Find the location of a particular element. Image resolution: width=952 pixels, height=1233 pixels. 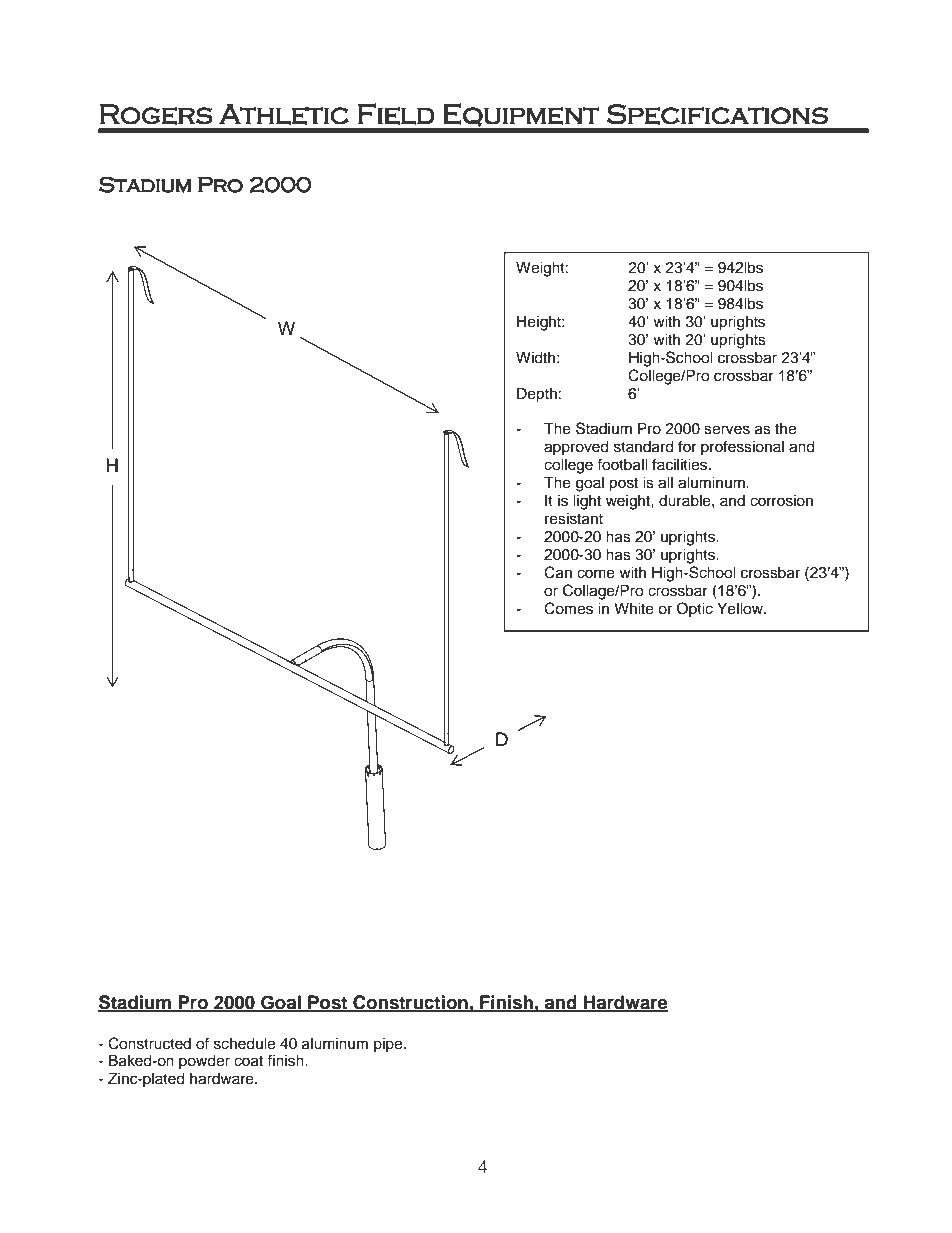

Specifications is located at coordinates (717, 114).
